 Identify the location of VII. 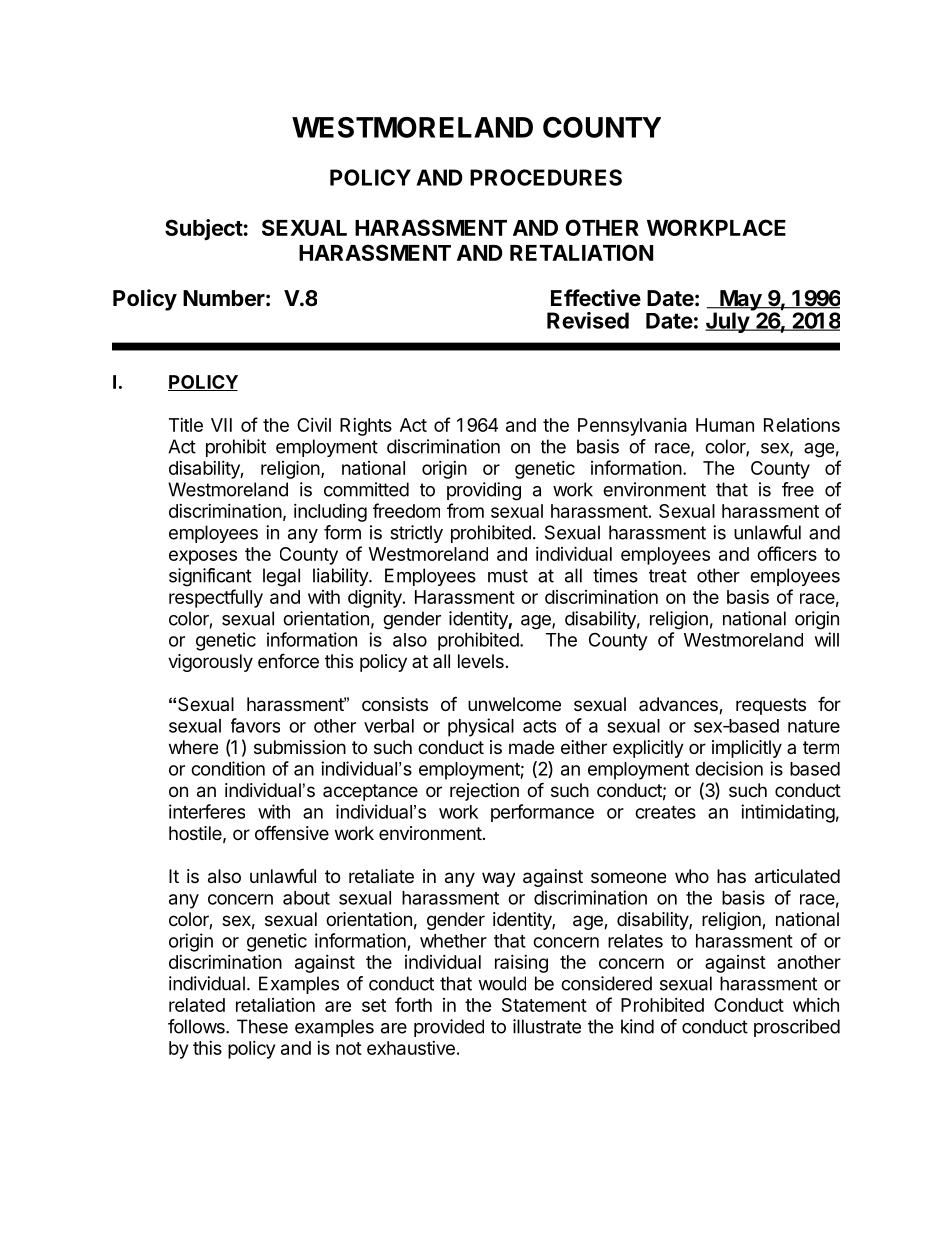
(221, 425).
